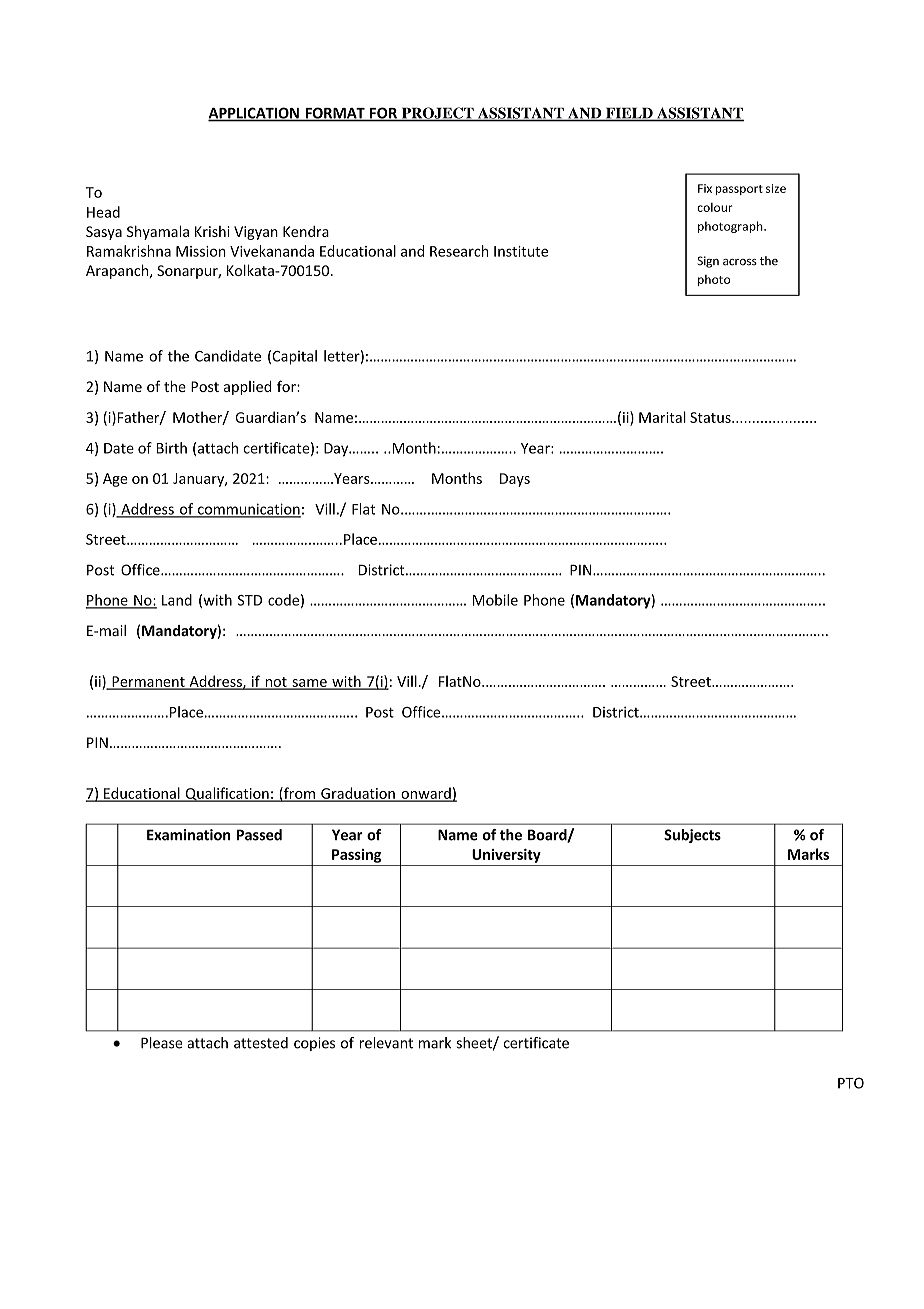 The height and width of the page is (1309, 924). Describe the element at coordinates (506, 856) in the page. I see `University` at that location.
